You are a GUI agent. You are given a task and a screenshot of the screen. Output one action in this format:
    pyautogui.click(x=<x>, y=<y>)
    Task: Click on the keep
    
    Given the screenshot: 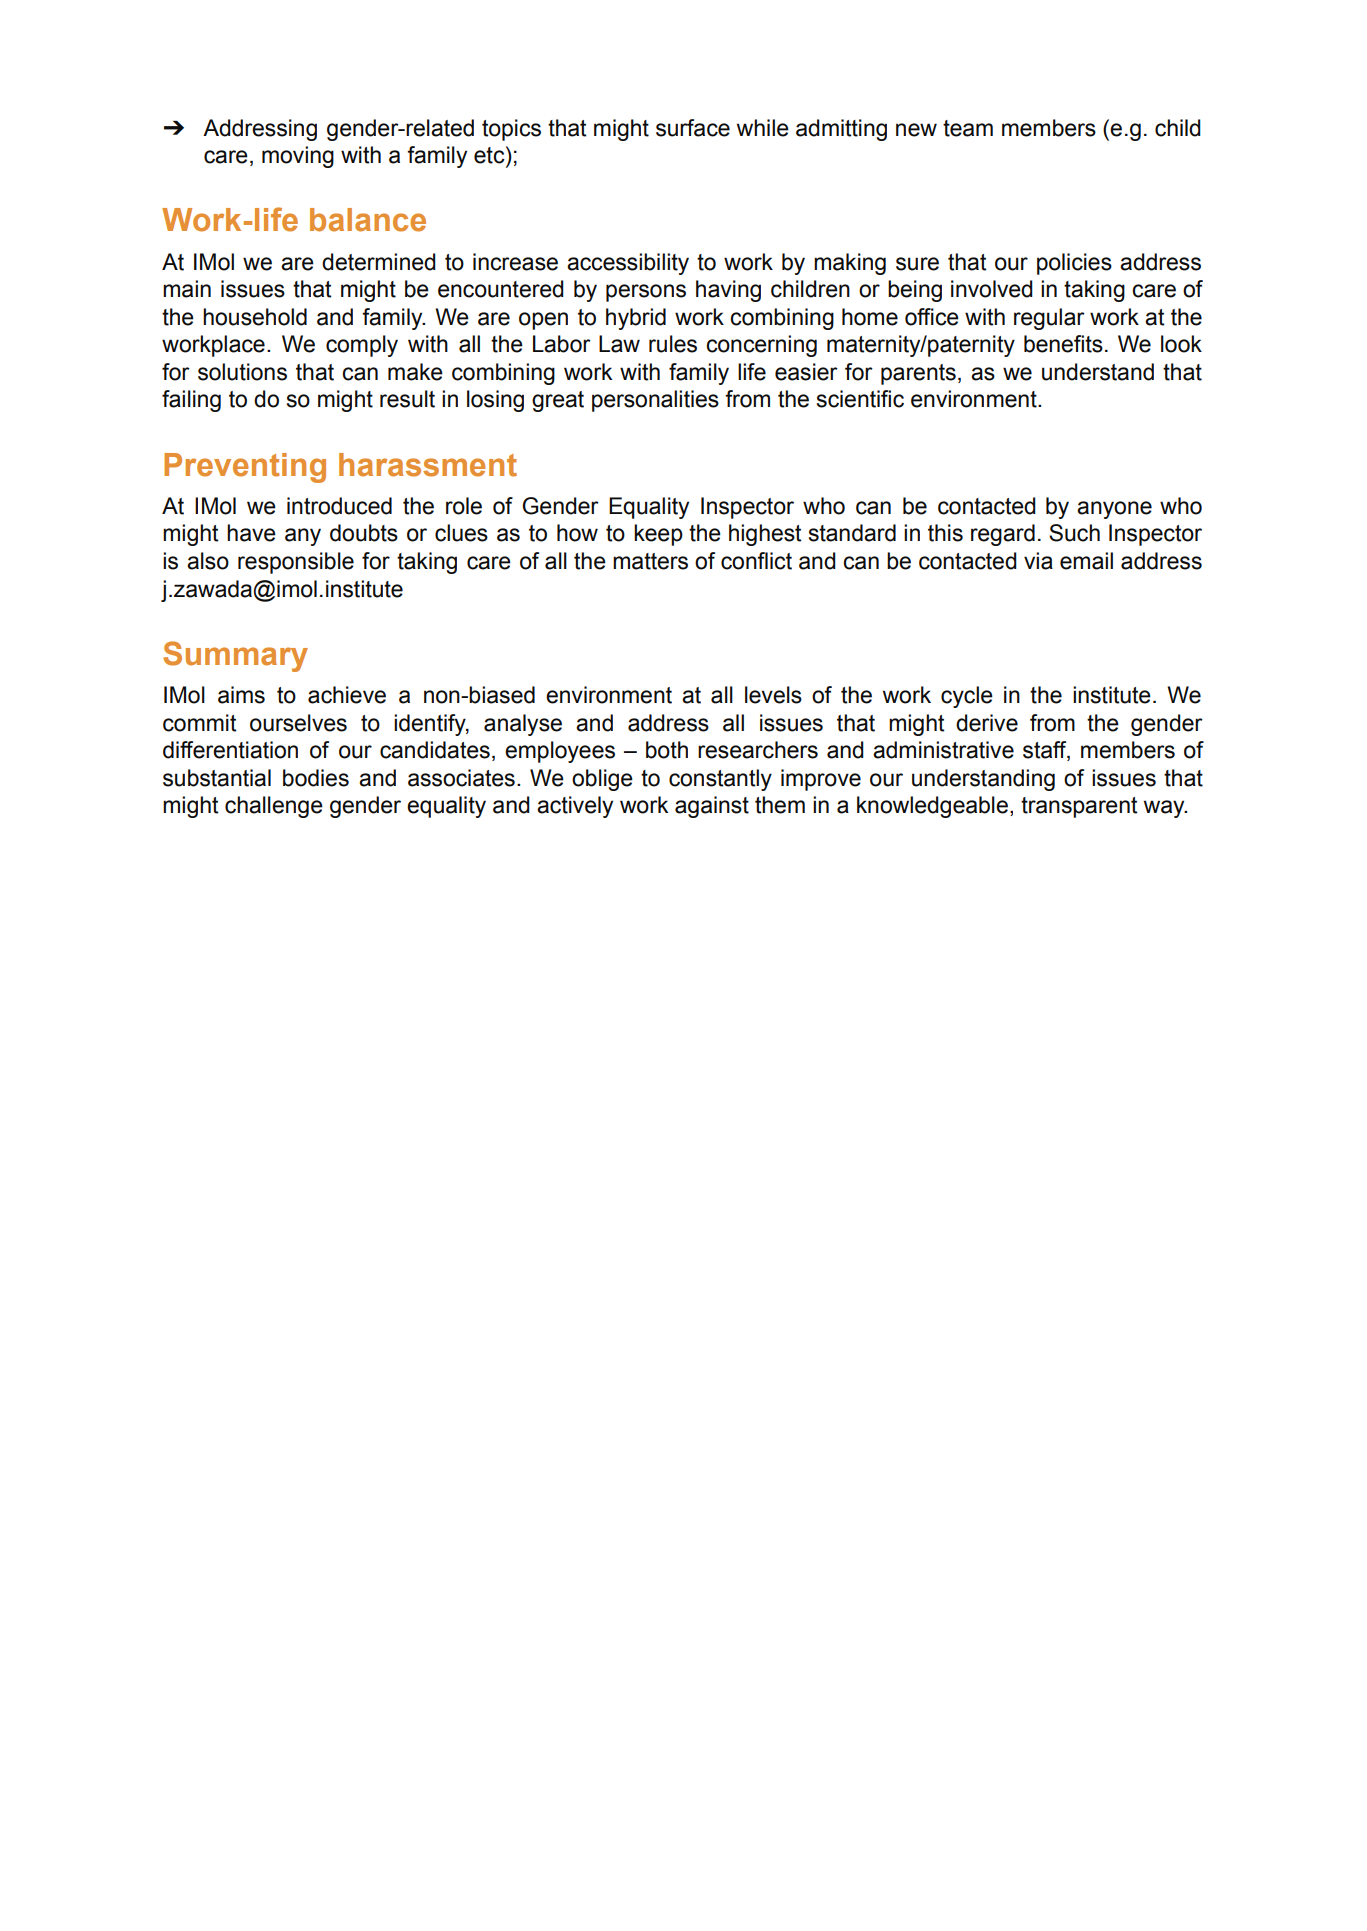 What is the action you would take?
    pyautogui.click(x=658, y=535)
